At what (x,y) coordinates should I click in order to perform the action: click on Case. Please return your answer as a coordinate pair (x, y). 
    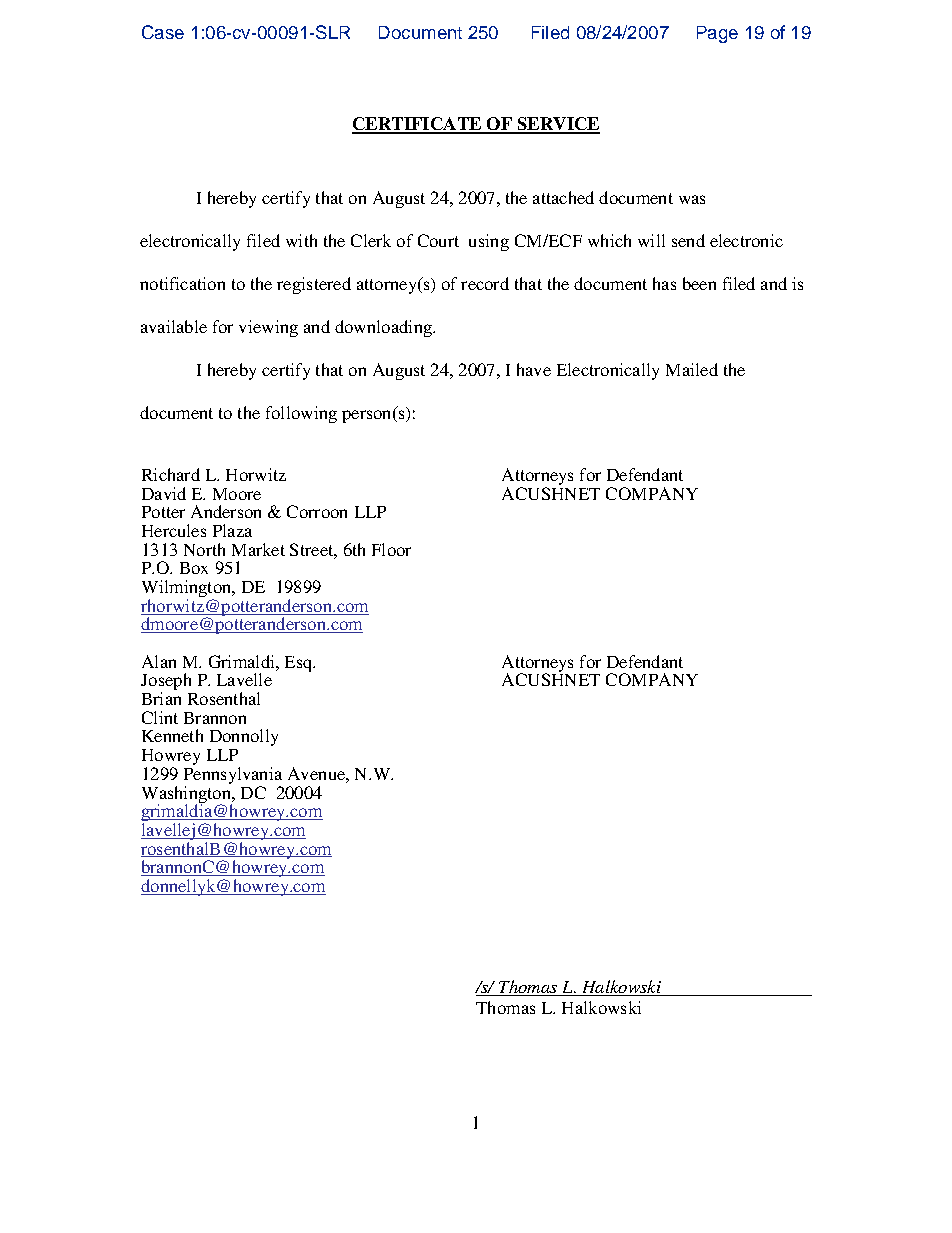
    Looking at the image, I should click on (163, 32).
